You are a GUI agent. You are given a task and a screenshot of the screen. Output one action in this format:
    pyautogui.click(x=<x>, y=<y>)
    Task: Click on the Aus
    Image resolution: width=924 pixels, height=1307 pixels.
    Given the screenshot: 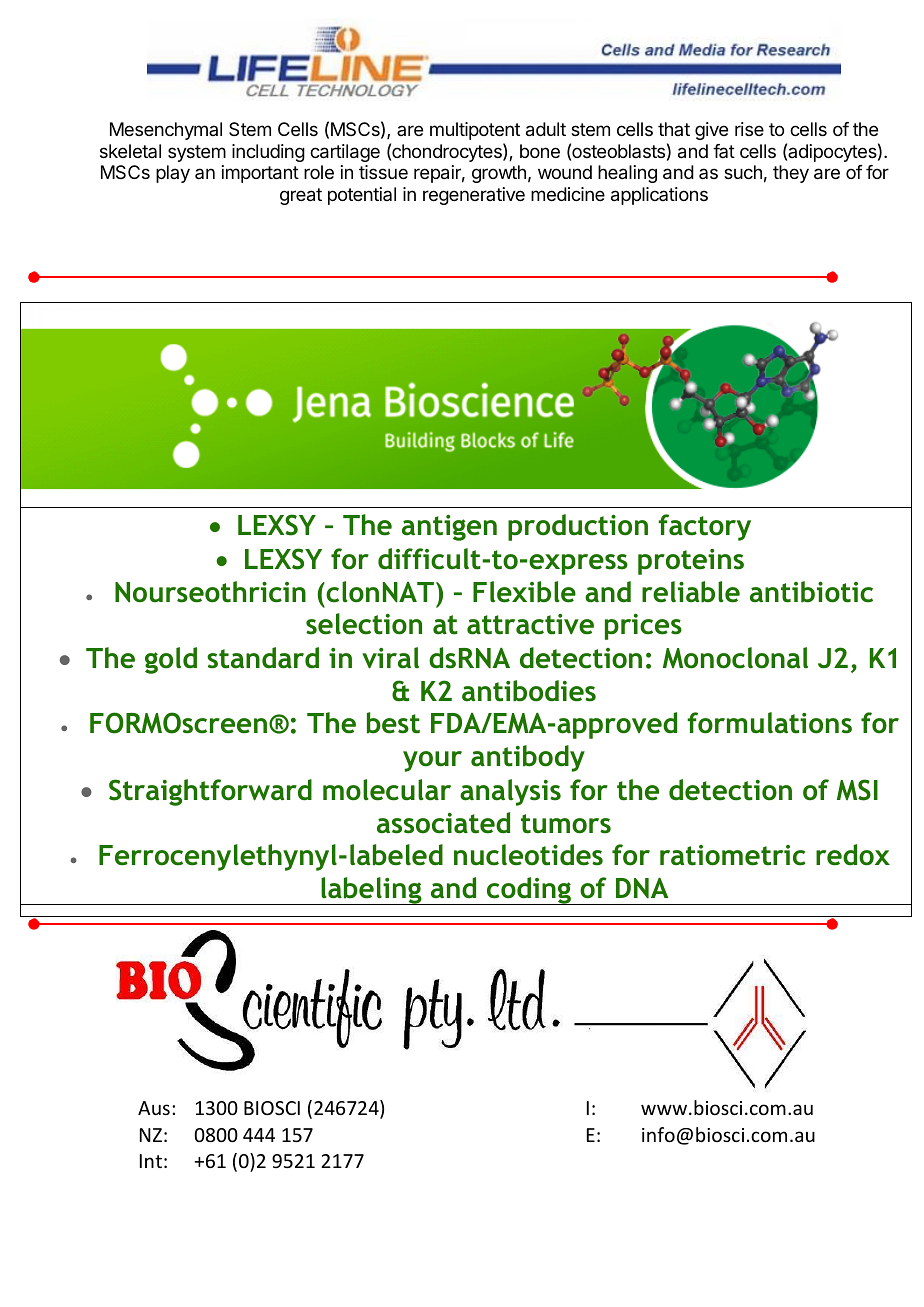 What is the action you would take?
    pyautogui.click(x=154, y=1108)
